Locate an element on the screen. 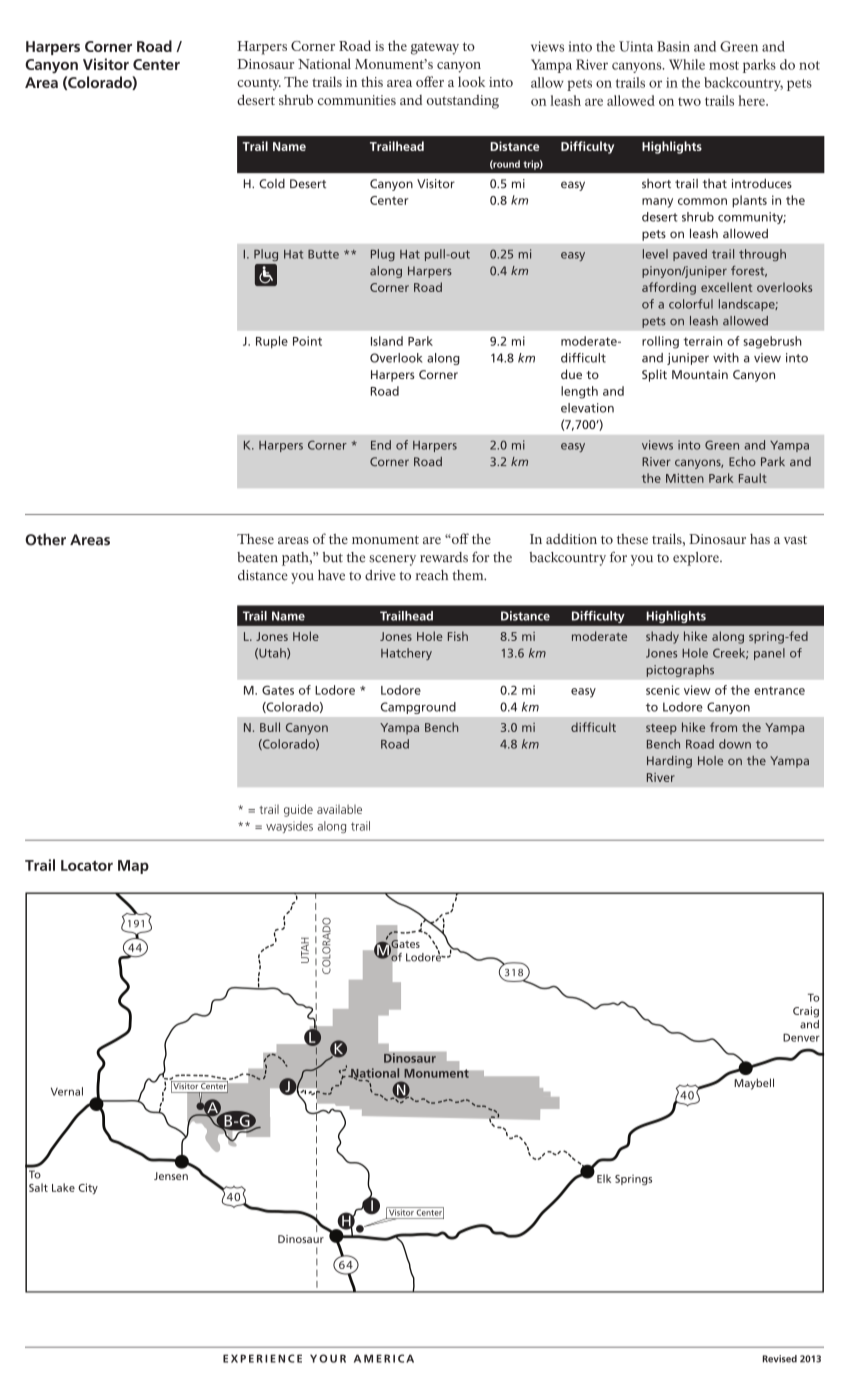 Image resolution: width=849 pixels, height=1400 pixels. Other is located at coordinates (45, 539).
